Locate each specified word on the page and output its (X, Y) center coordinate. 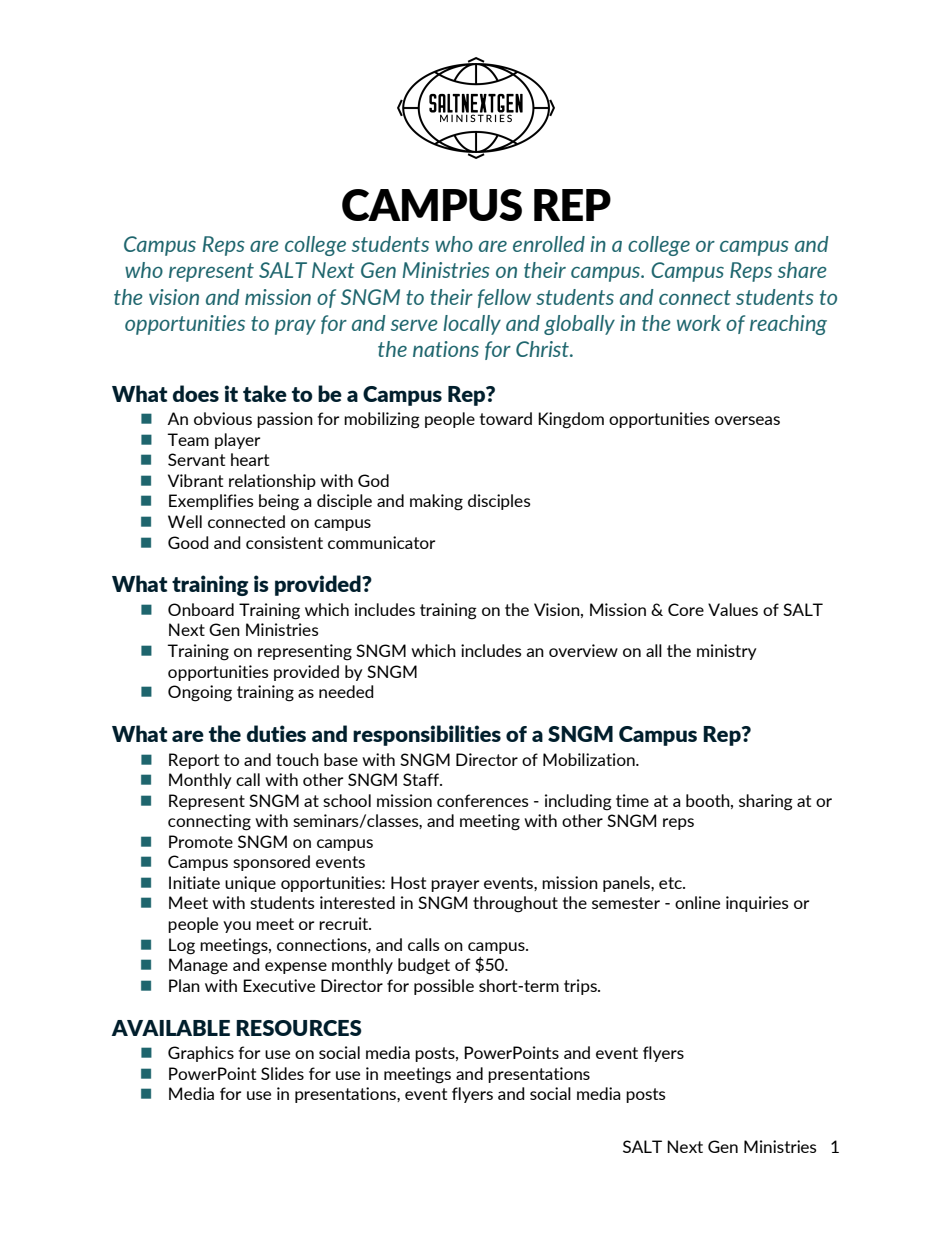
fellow (504, 298)
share (802, 270)
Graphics (201, 1054)
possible (444, 987)
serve (414, 325)
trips (581, 987)
